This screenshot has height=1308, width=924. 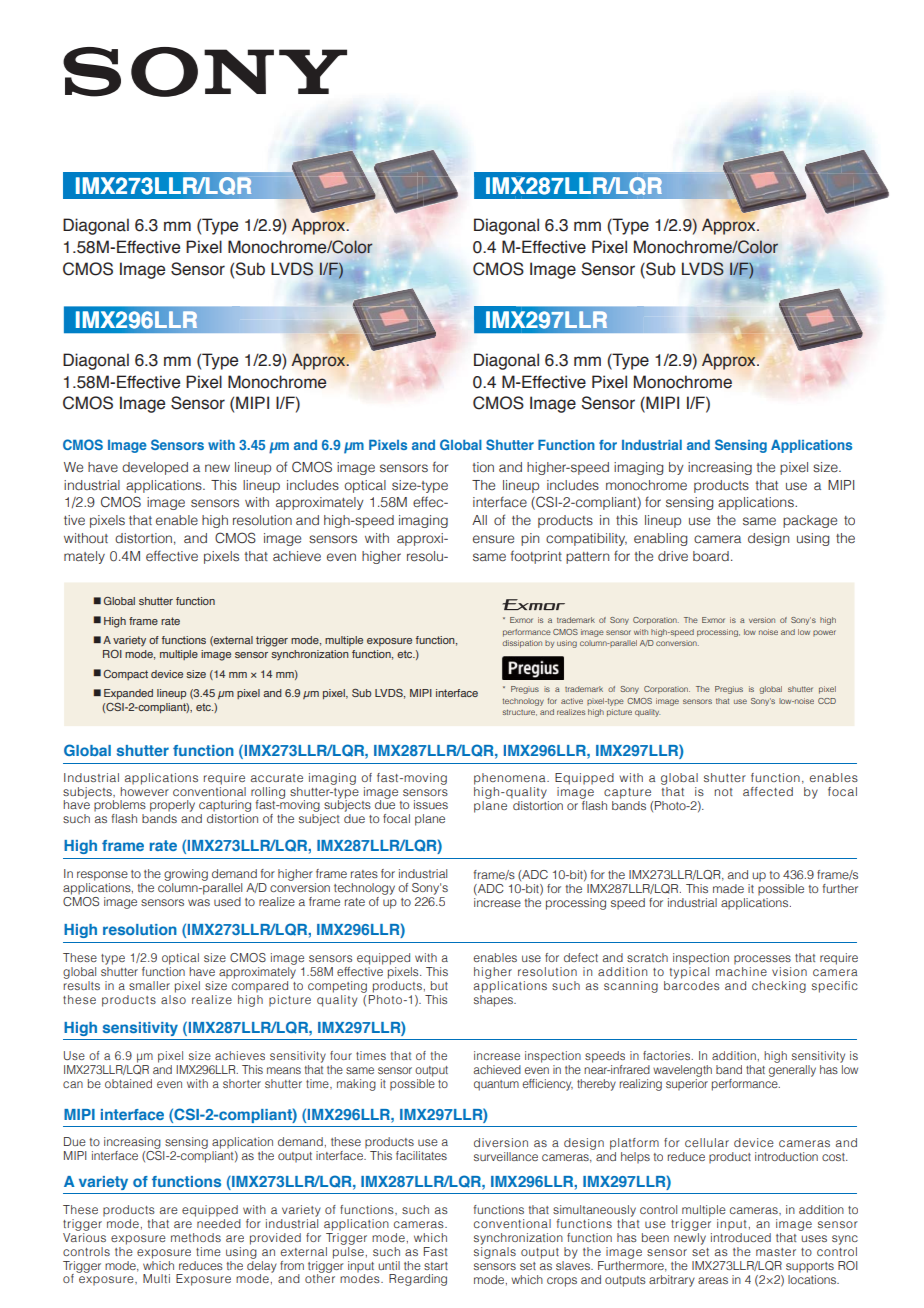 I want to click on developed, so click(x=155, y=468).
